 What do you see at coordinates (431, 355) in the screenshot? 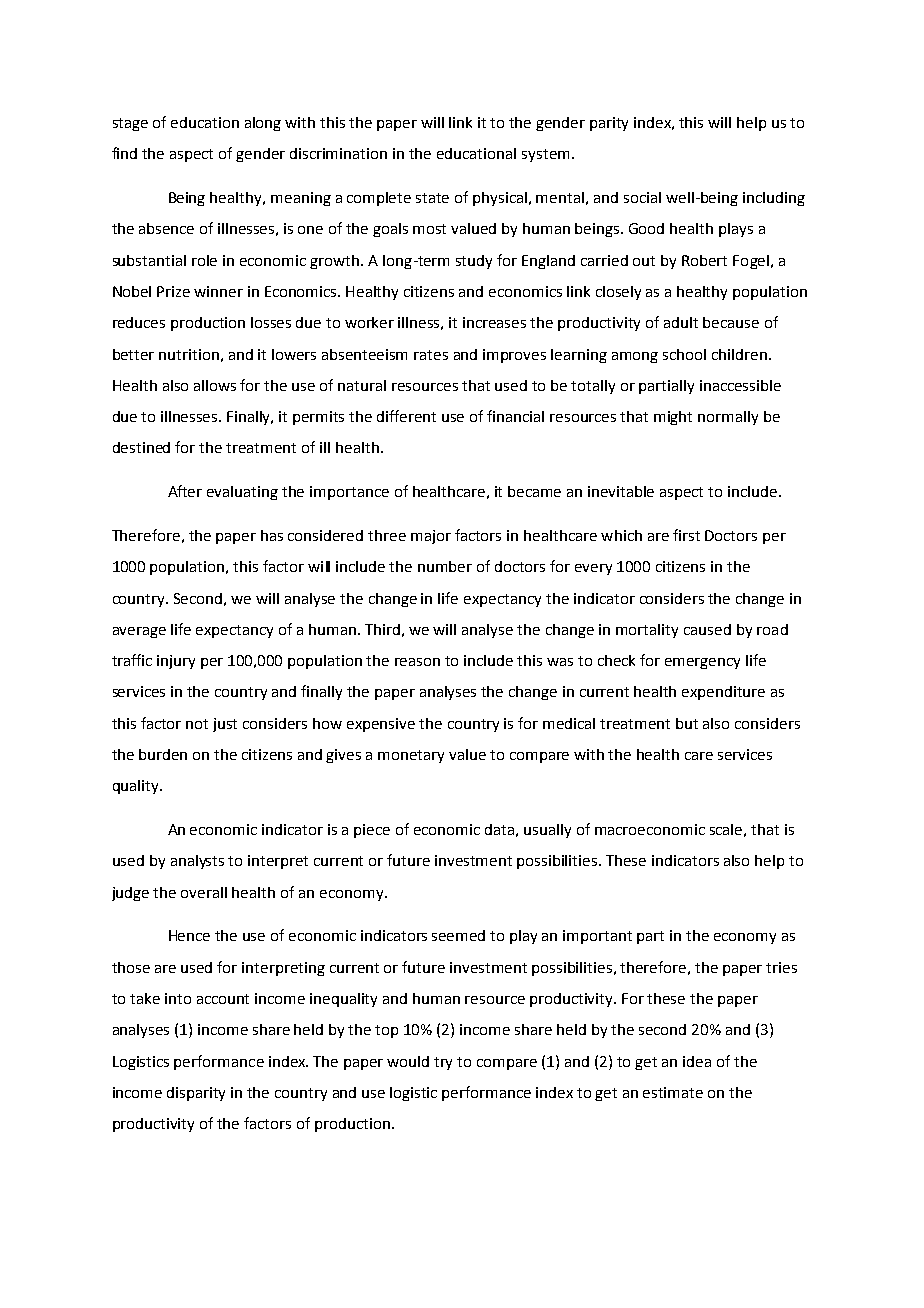
I see `rates` at bounding box center [431, 355].
